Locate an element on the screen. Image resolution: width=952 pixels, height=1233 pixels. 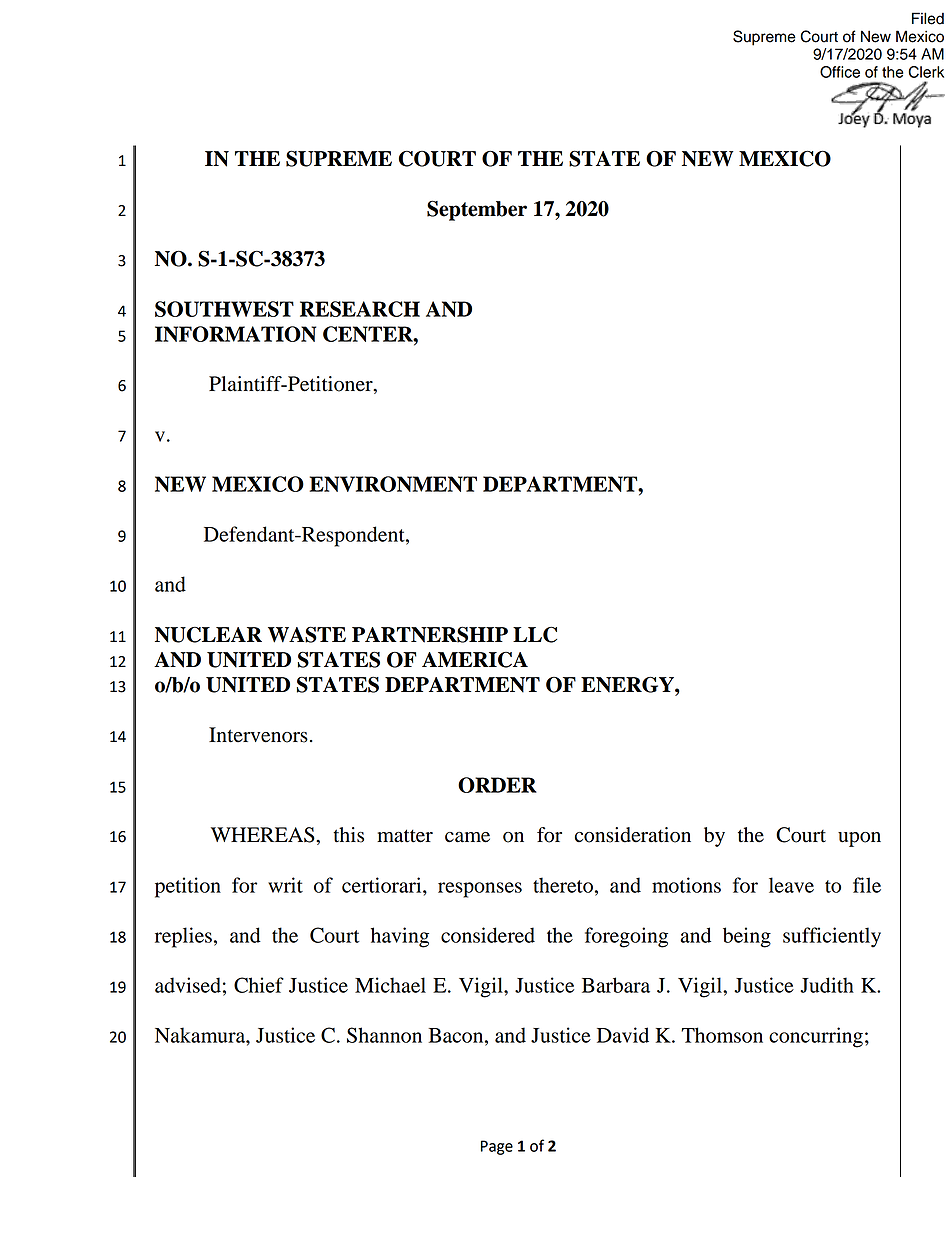
concurring is located at coordinates (816, 1037).
